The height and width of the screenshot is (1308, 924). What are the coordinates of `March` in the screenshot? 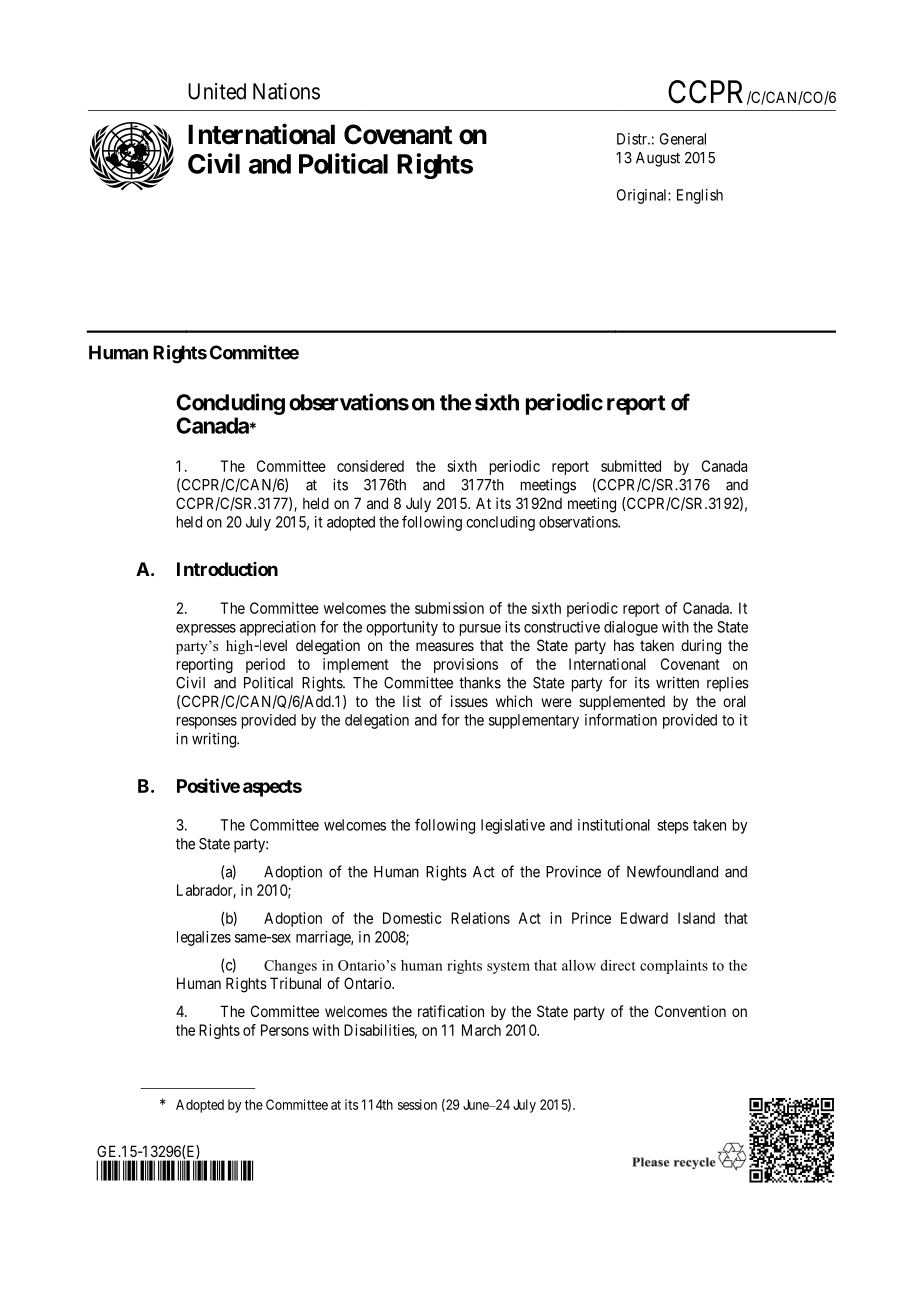 It's located at (481, 1030).
